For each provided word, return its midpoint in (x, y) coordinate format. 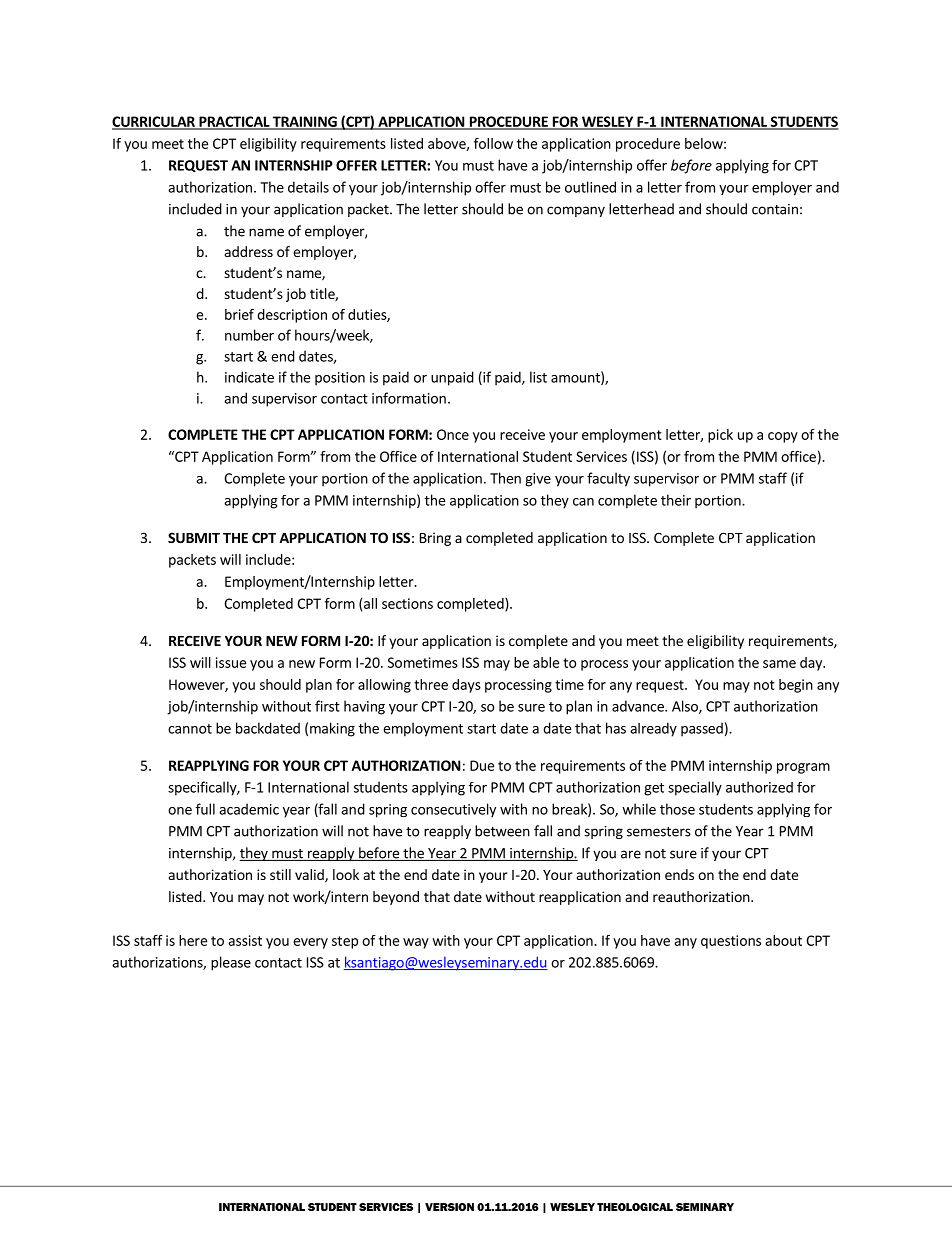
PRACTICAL (234, 122)
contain (775, 209)
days (466, 686)
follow (493, 143)
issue (231, 662)
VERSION (449, 1207)
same (779, 664)
